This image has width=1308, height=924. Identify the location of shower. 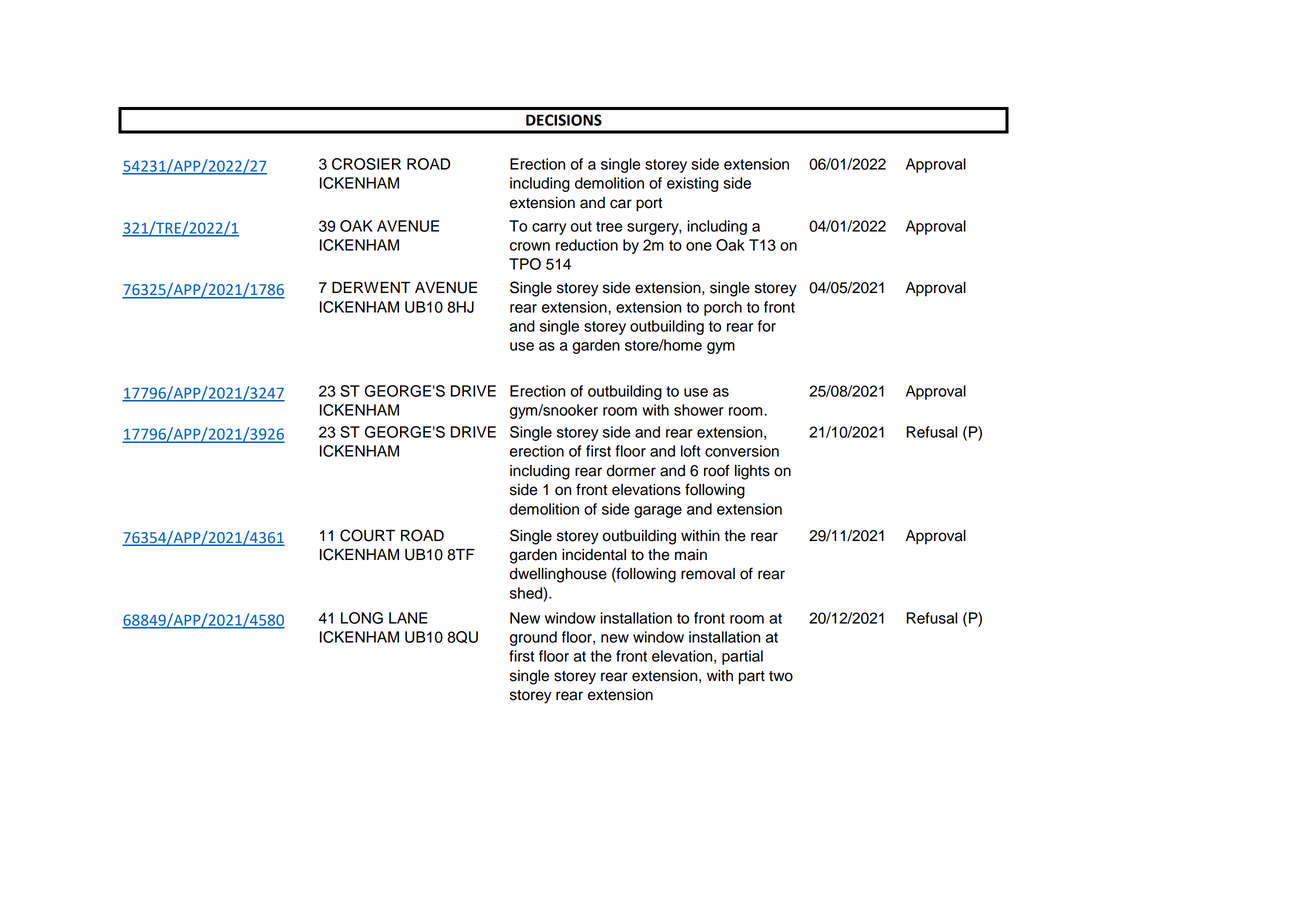
(699, 410).
